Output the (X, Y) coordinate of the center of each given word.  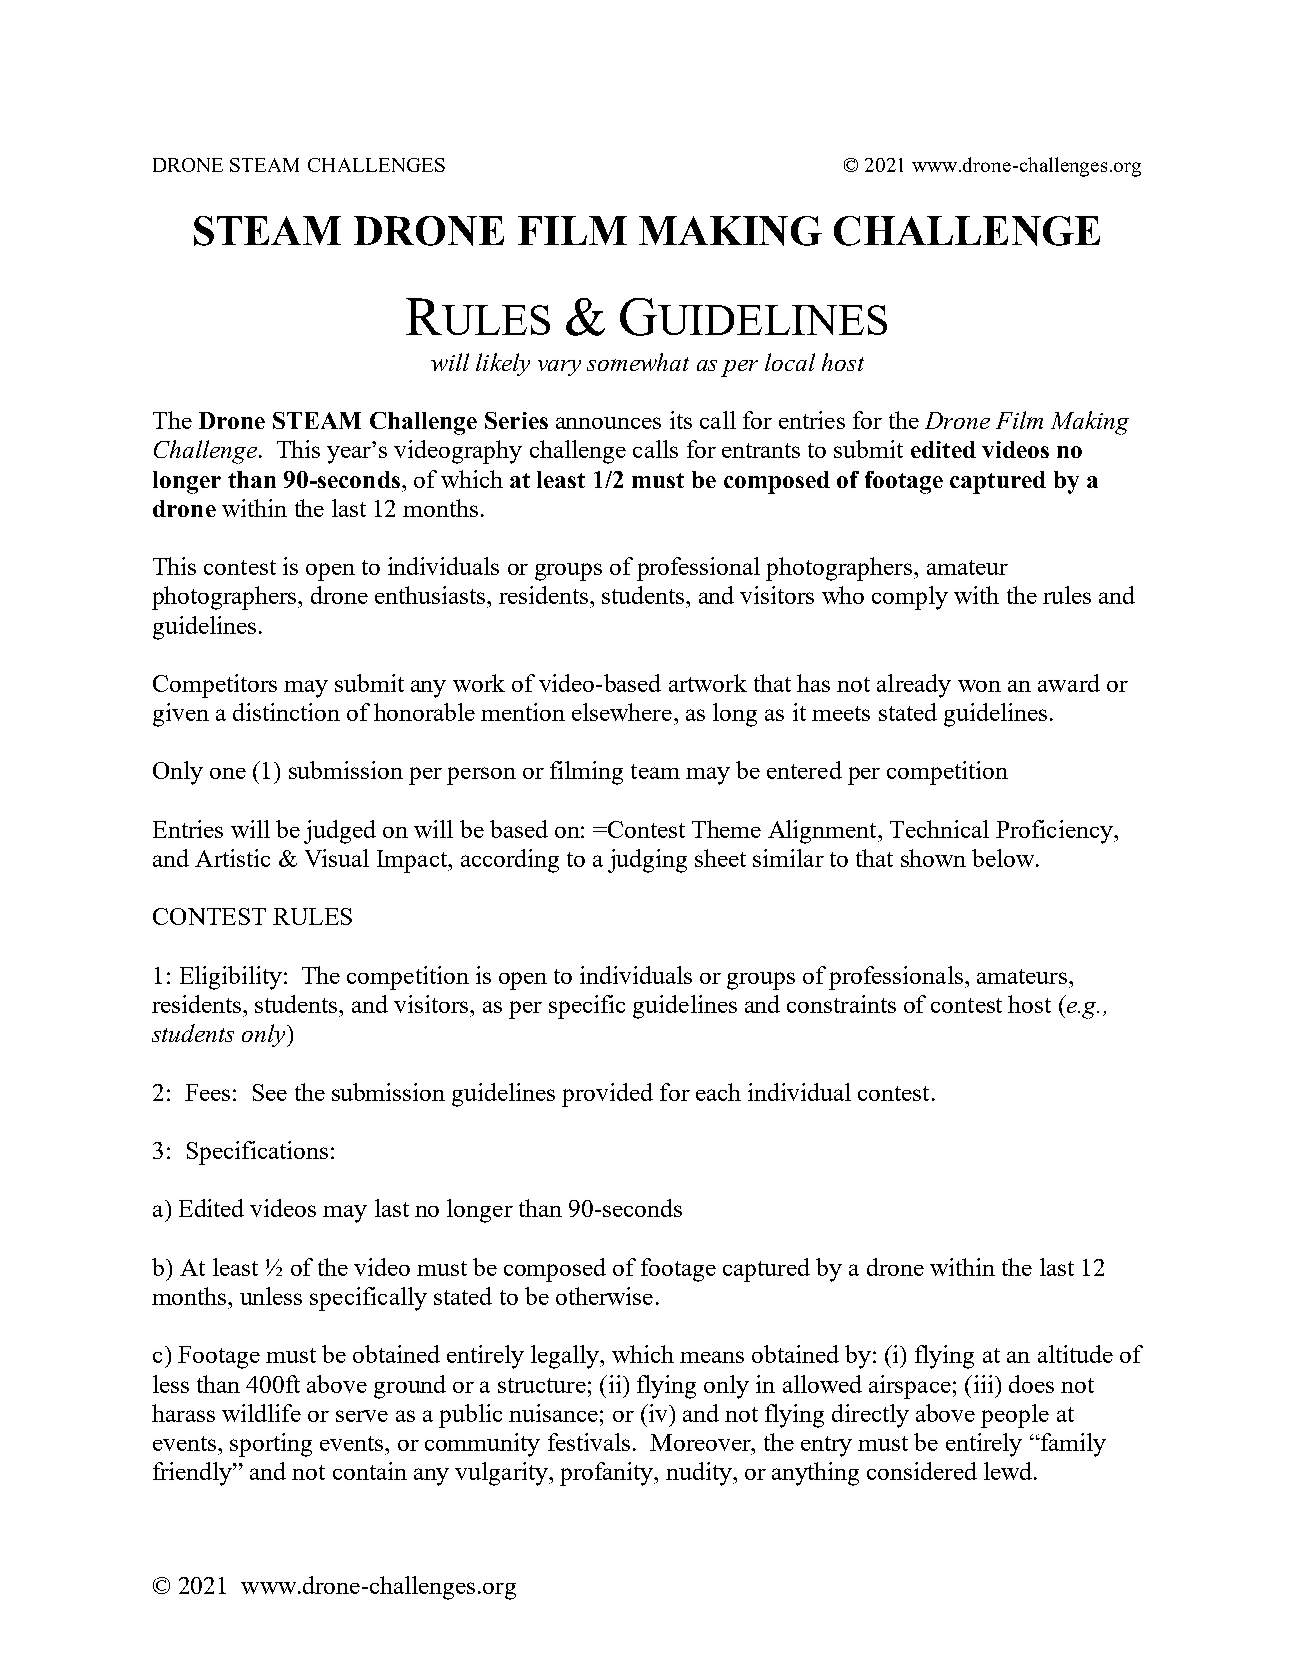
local (790, 362)
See (270, 1092)
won (979, 686)
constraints (841, 1004)
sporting (271, 1445)
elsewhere (622, 712)
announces (608, 423)
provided (607, 1095)
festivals (589, 1442)
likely (503, 364)
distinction (286, 712)
